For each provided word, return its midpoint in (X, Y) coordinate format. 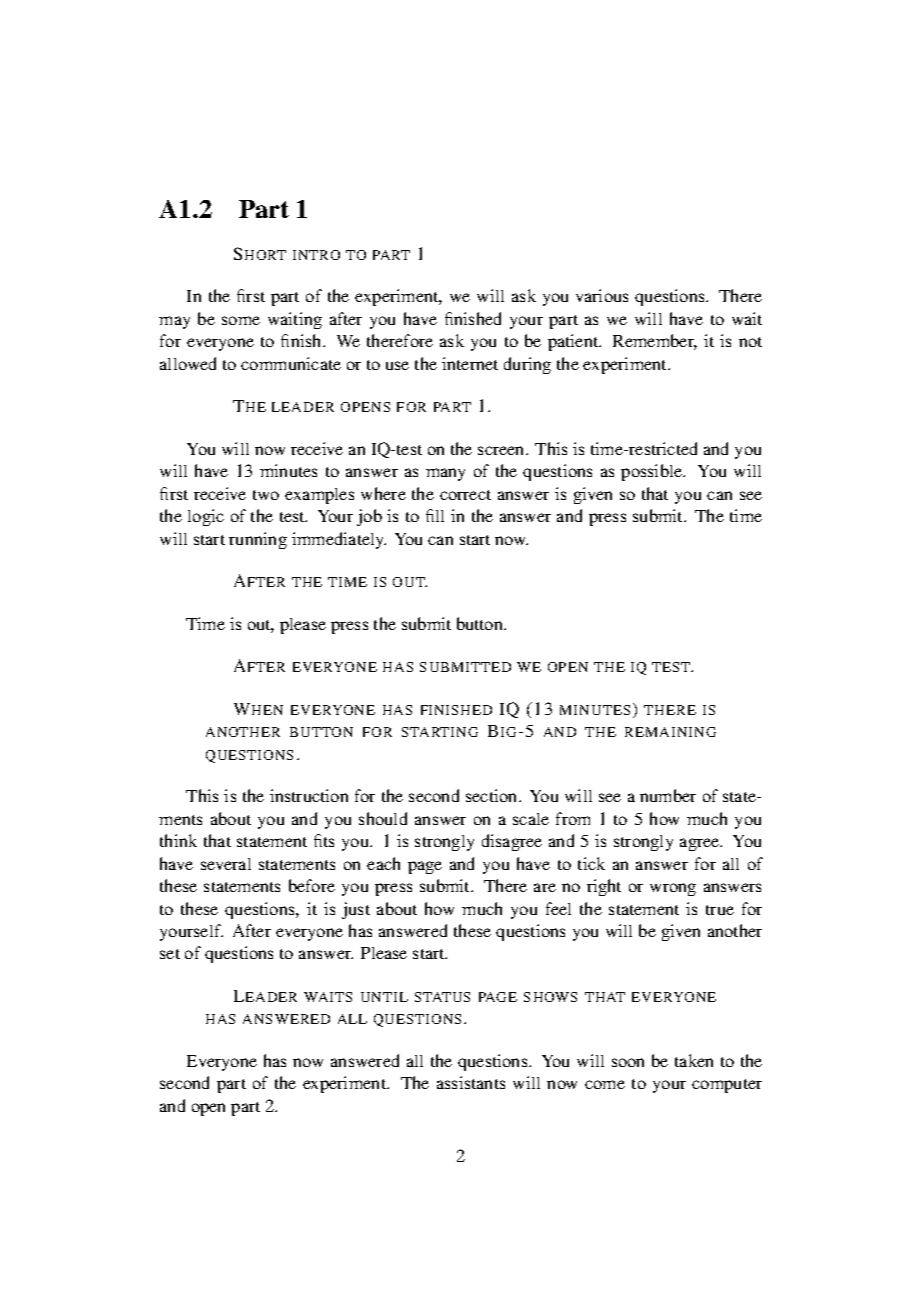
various (602, 295)
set (170, 954)
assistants (471, 1082)
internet (470, 363)
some (241, 320)
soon (628, 1062)
